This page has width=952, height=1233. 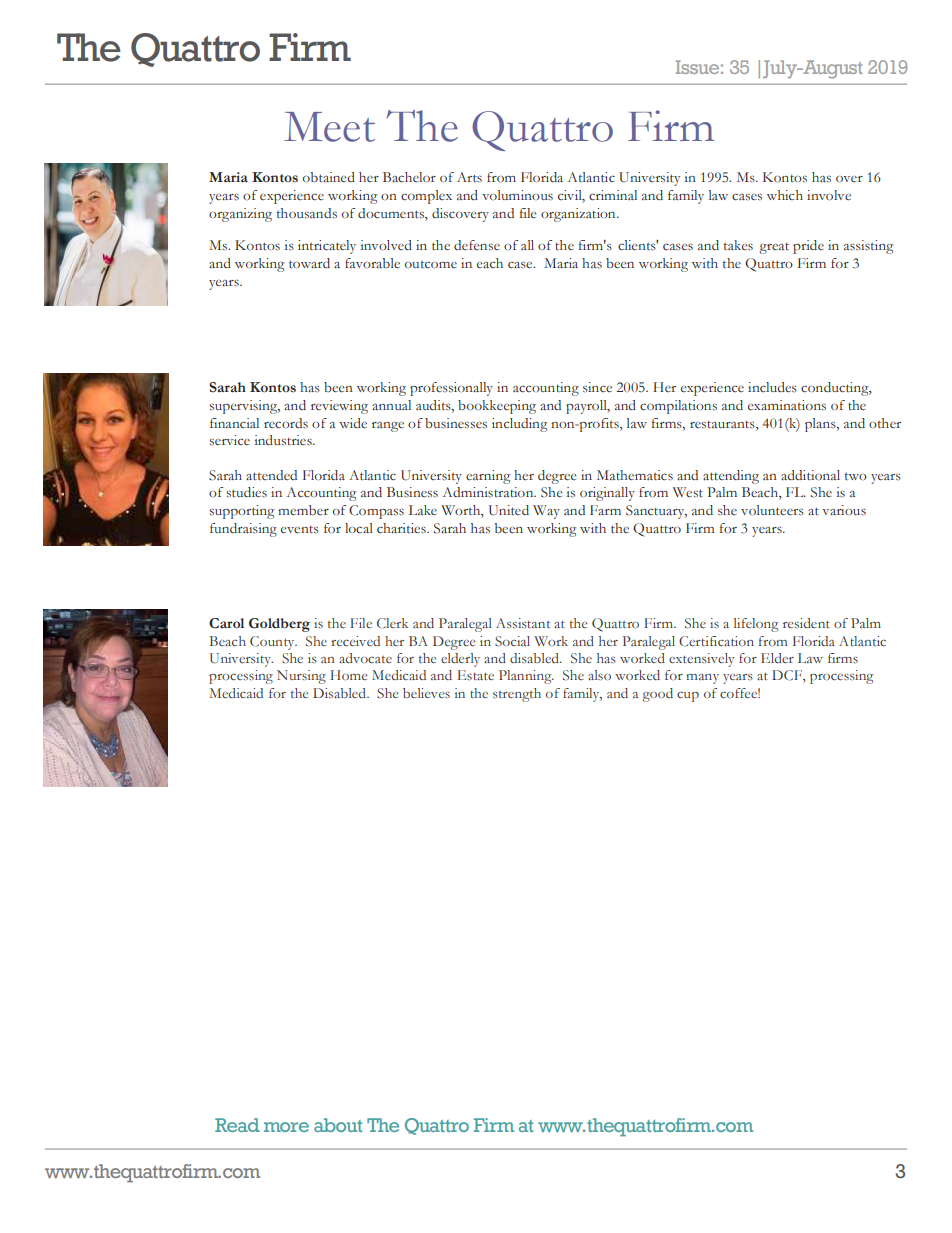 What do you see at coordinates (329, 177) in the page?
I see `obtained` at bounding box center [329, 177].
